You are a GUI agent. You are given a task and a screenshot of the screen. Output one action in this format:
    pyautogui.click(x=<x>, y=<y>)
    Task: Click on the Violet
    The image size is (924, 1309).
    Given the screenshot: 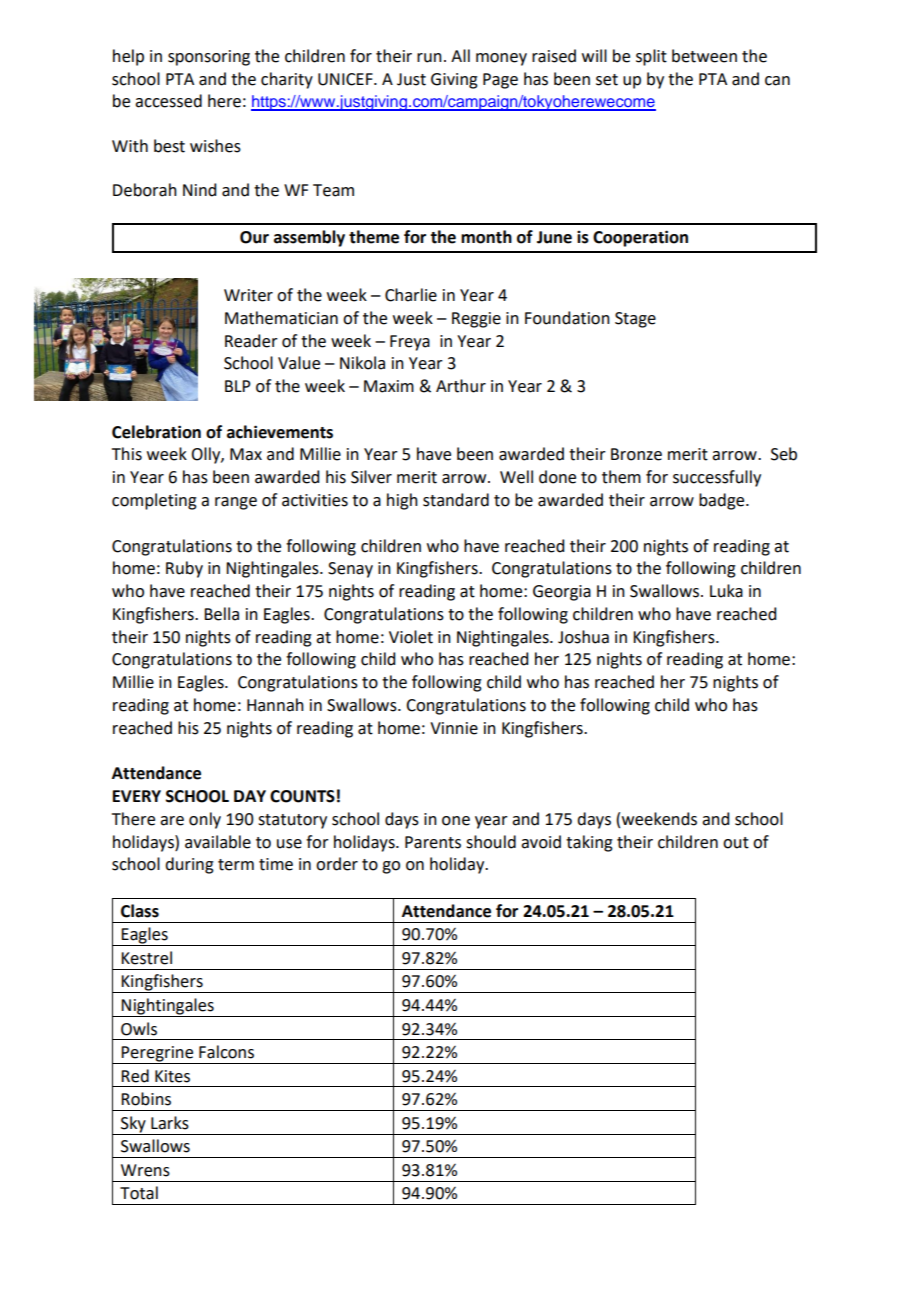 What is the action you would take?
    pyautogui.click(x=411, y=637)
